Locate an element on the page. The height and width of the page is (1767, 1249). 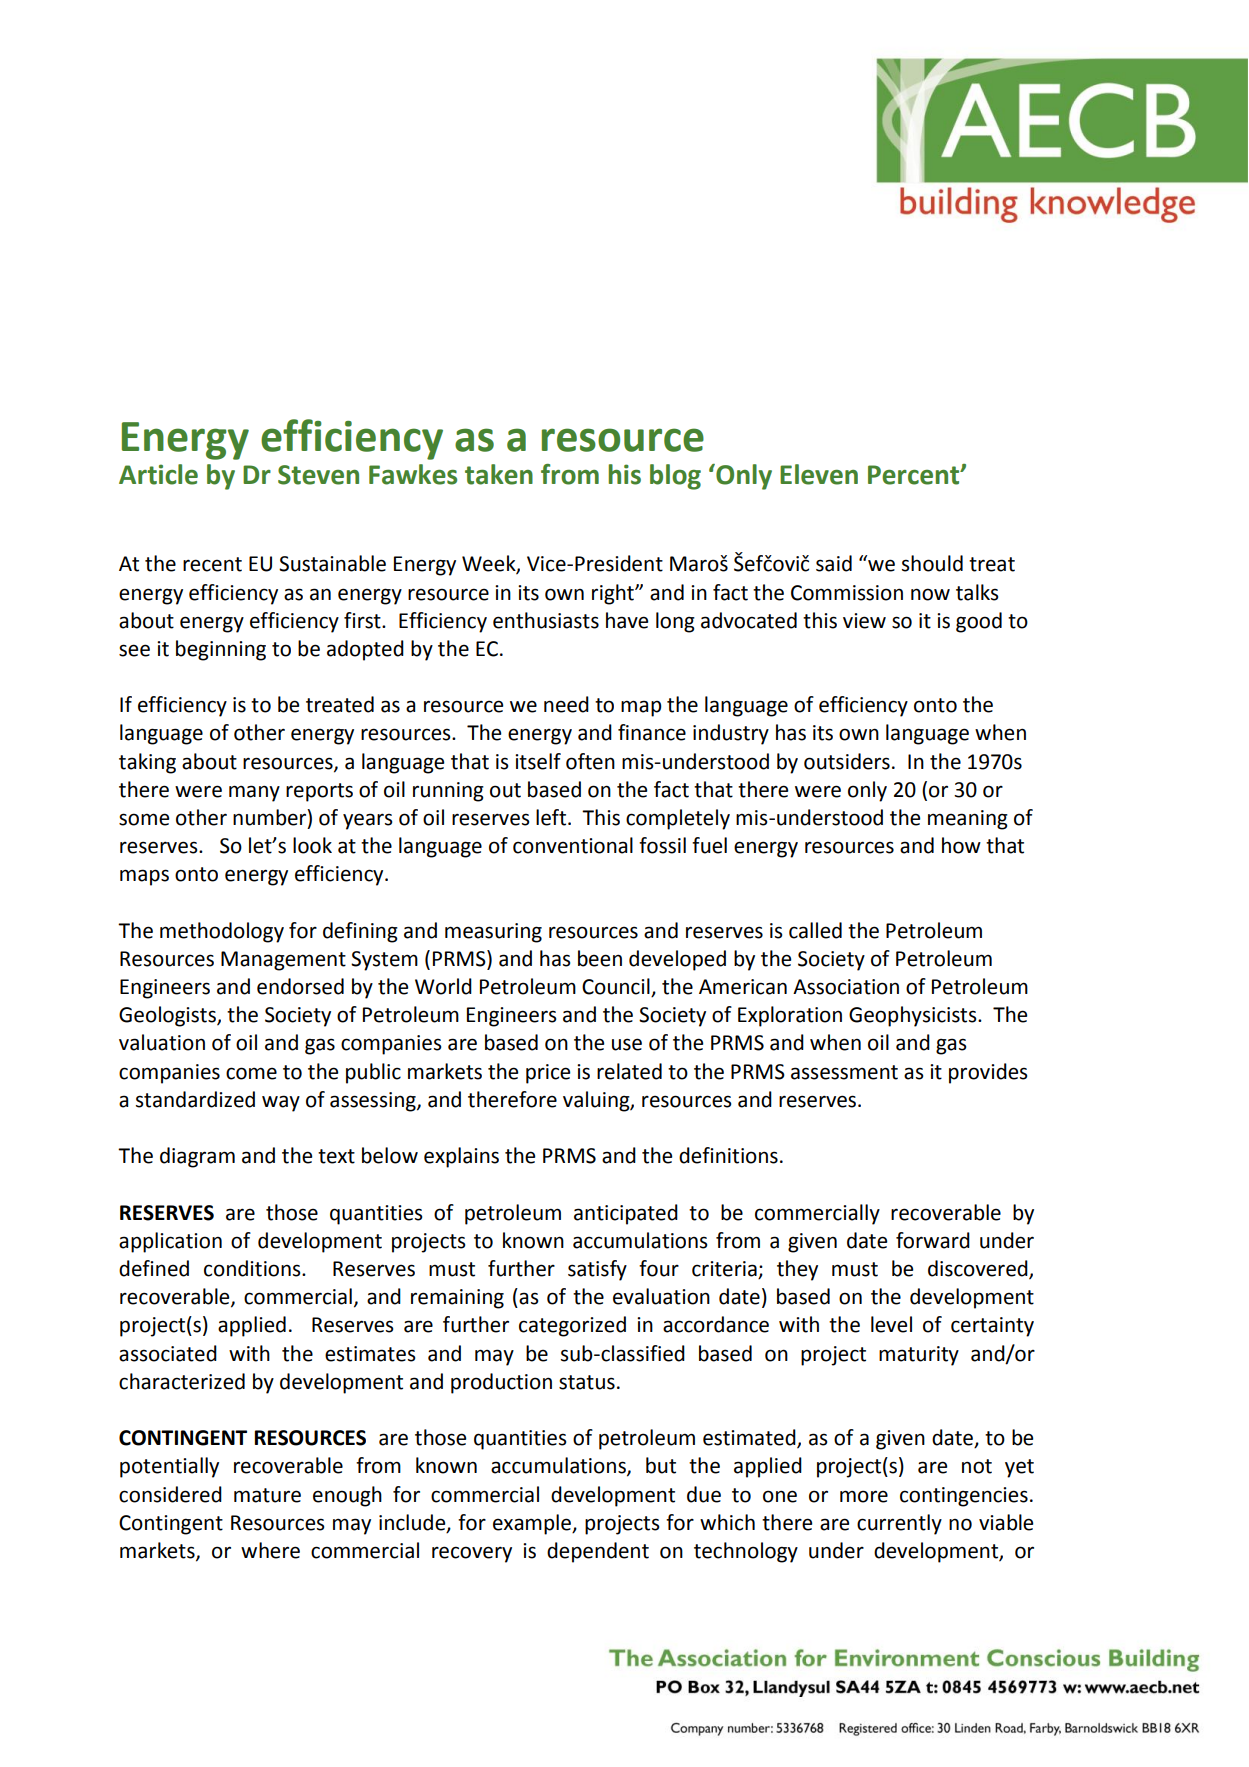
example is located at coordinates (533, 1524).
